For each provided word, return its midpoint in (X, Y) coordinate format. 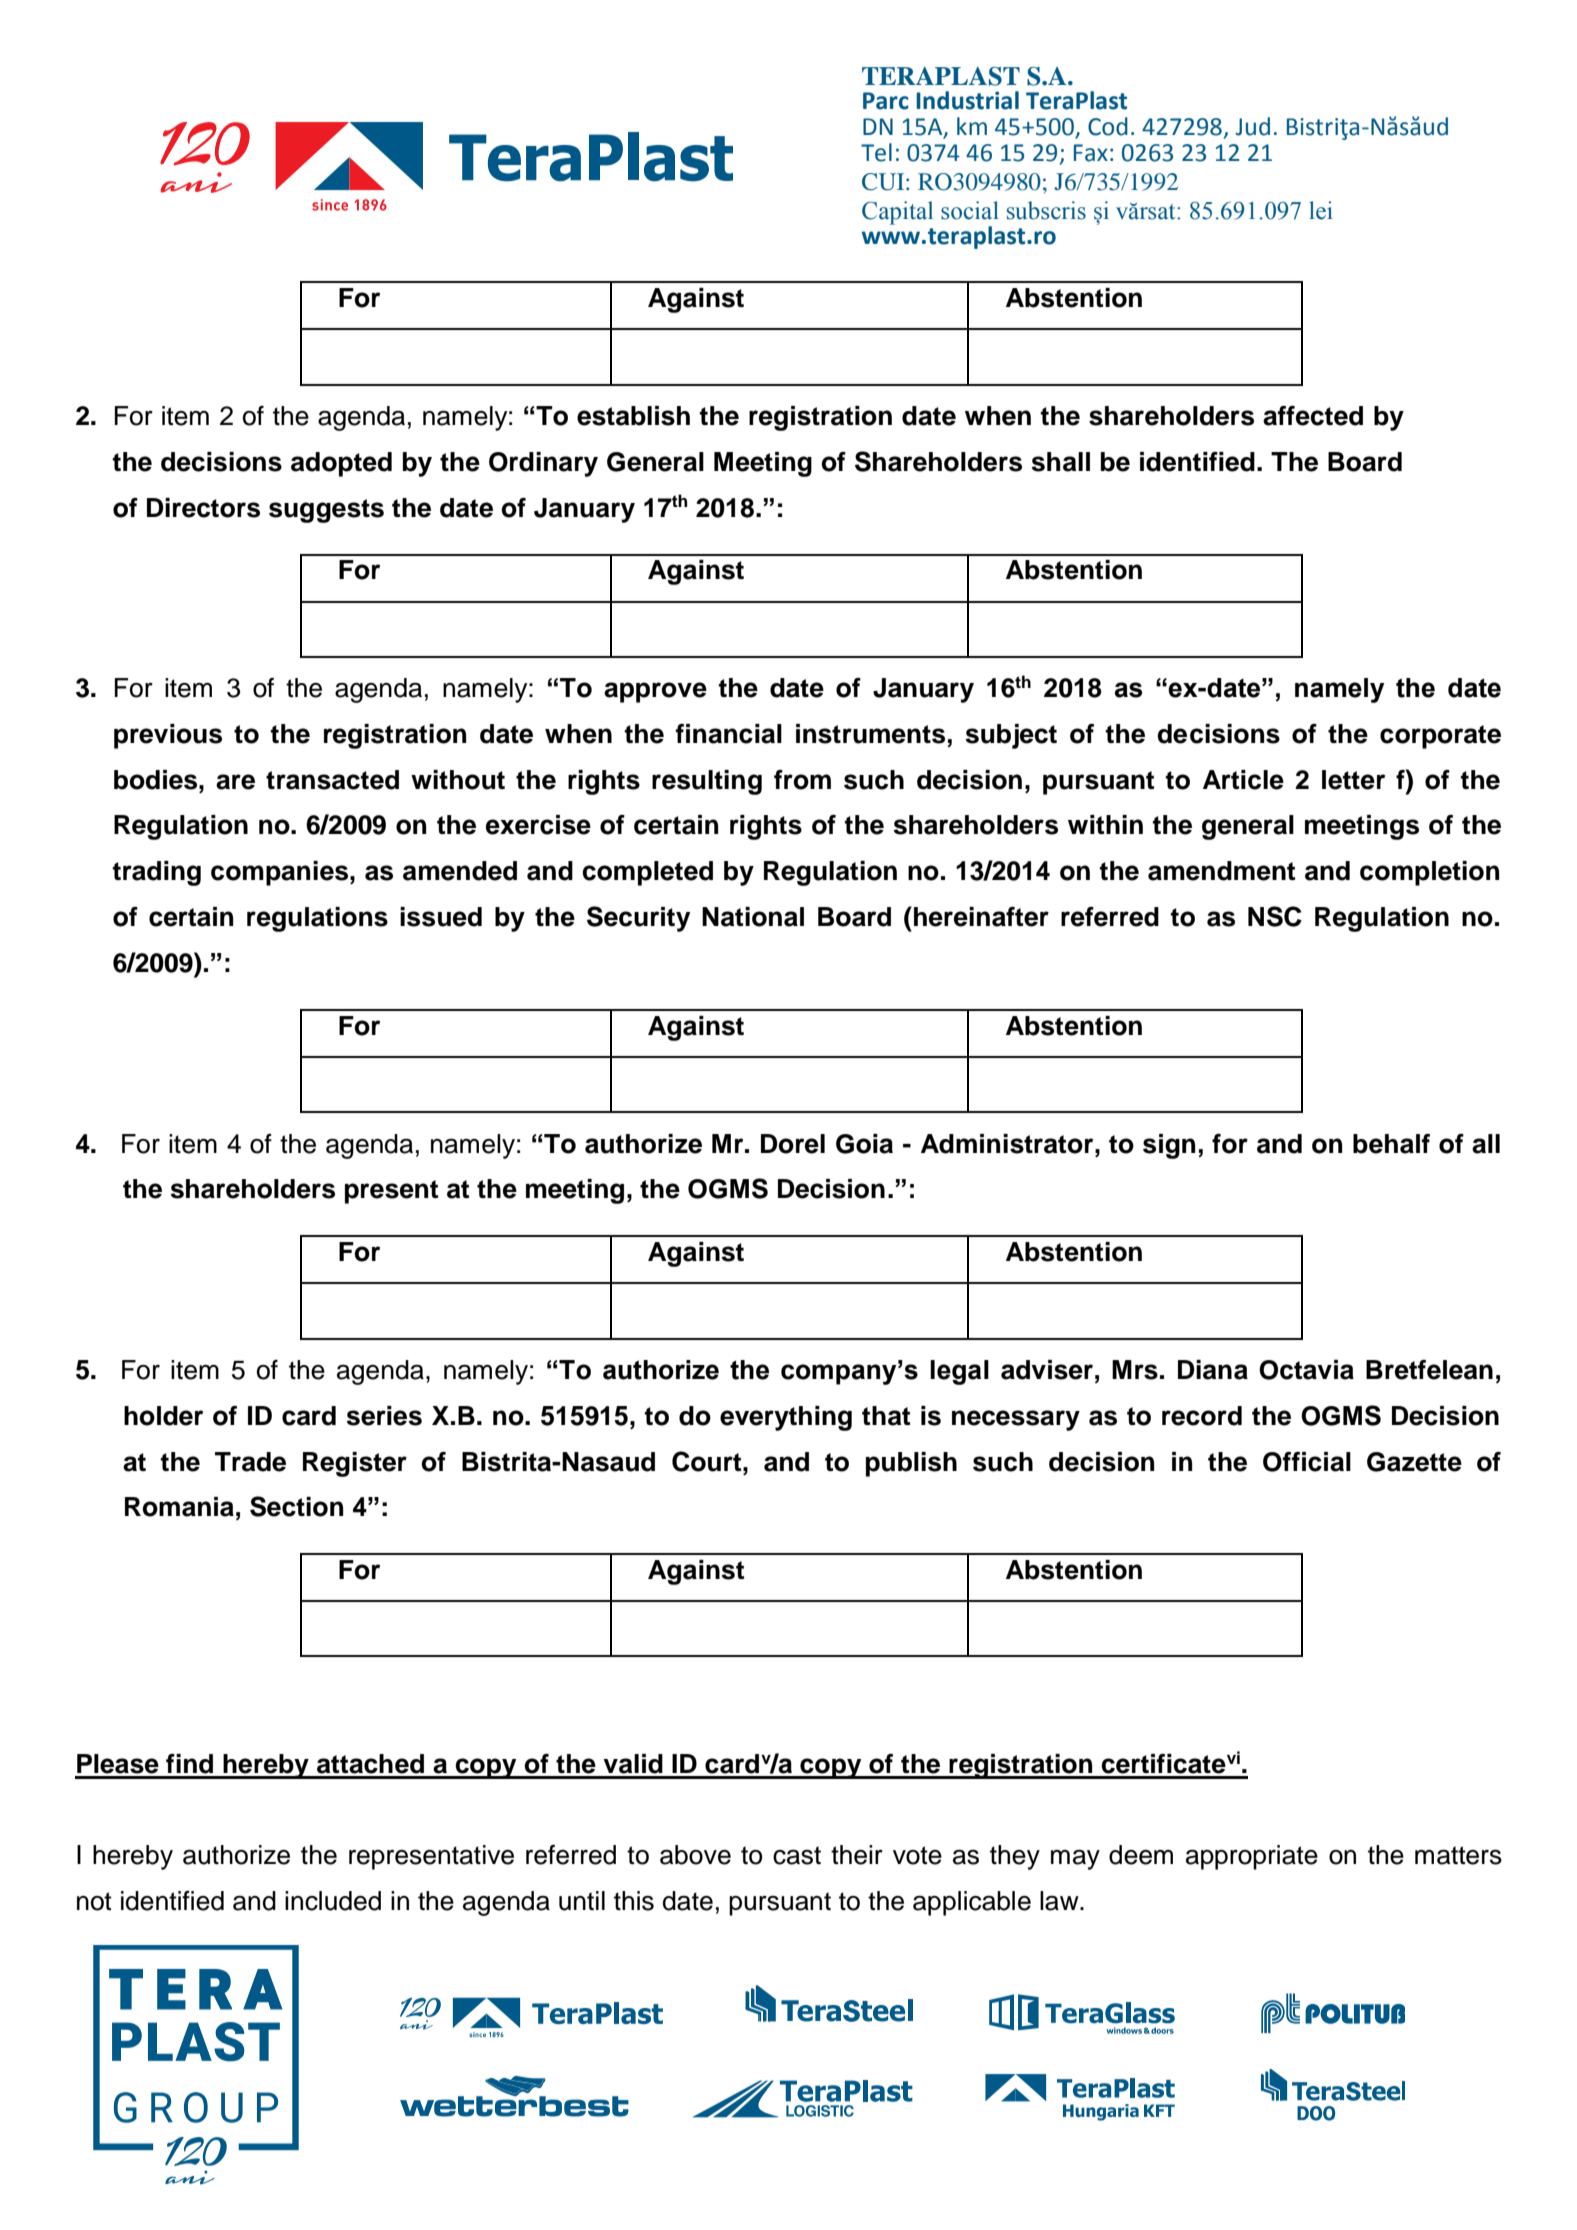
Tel (876, 152)
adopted (341, 464)
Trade (250, 1462)
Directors (203, 508)
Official (1307, 1462)
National (753, 917)
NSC (1275, 916)
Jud (1252, 126)
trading (157, 873)
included (333, 1901)
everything (786, 1418)
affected (1313, 416)
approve (655, 692)
